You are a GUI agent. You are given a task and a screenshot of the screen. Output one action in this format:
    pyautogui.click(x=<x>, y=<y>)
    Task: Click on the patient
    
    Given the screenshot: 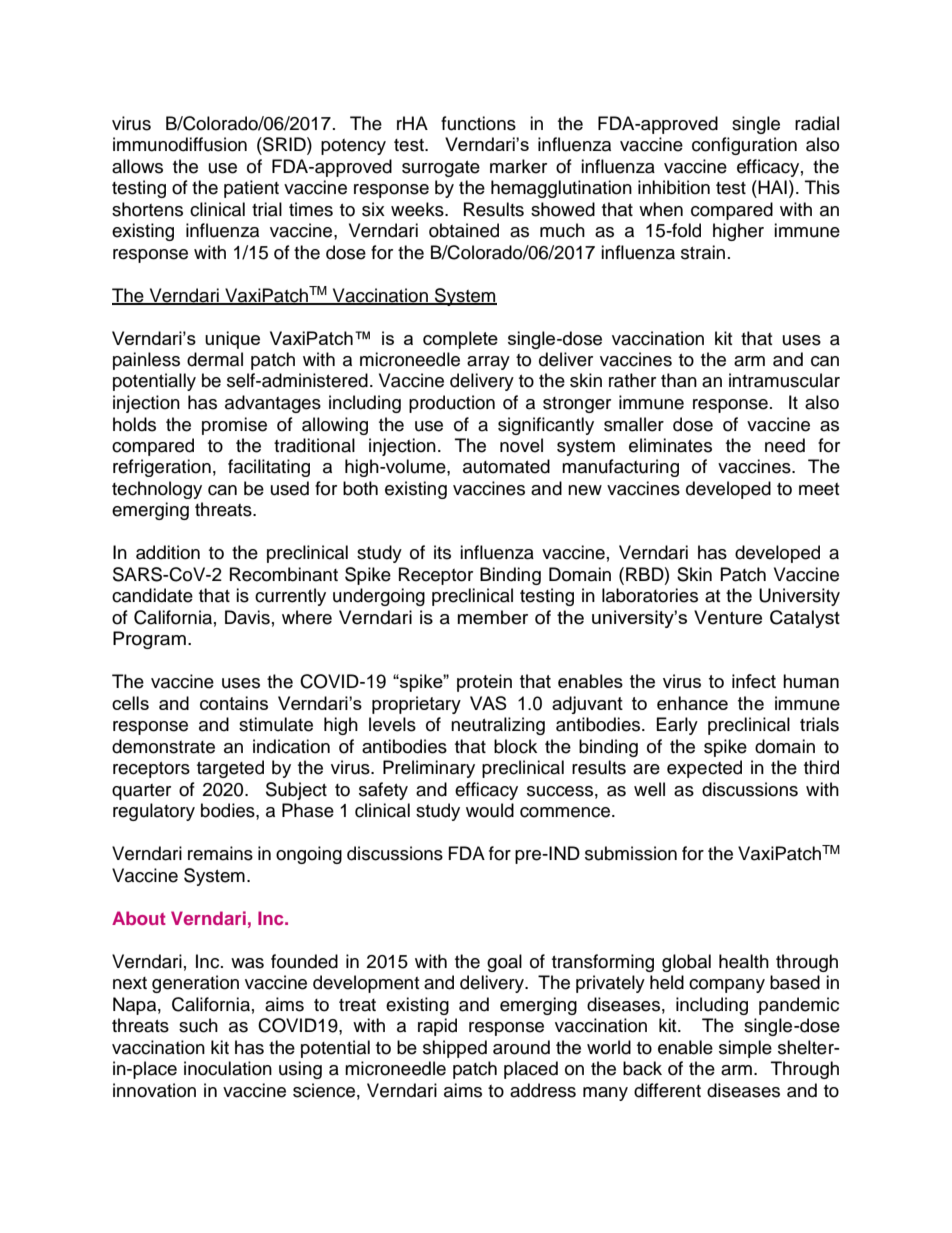 What is the action you would take?
    pyautogui.click(x=251, y=189)
